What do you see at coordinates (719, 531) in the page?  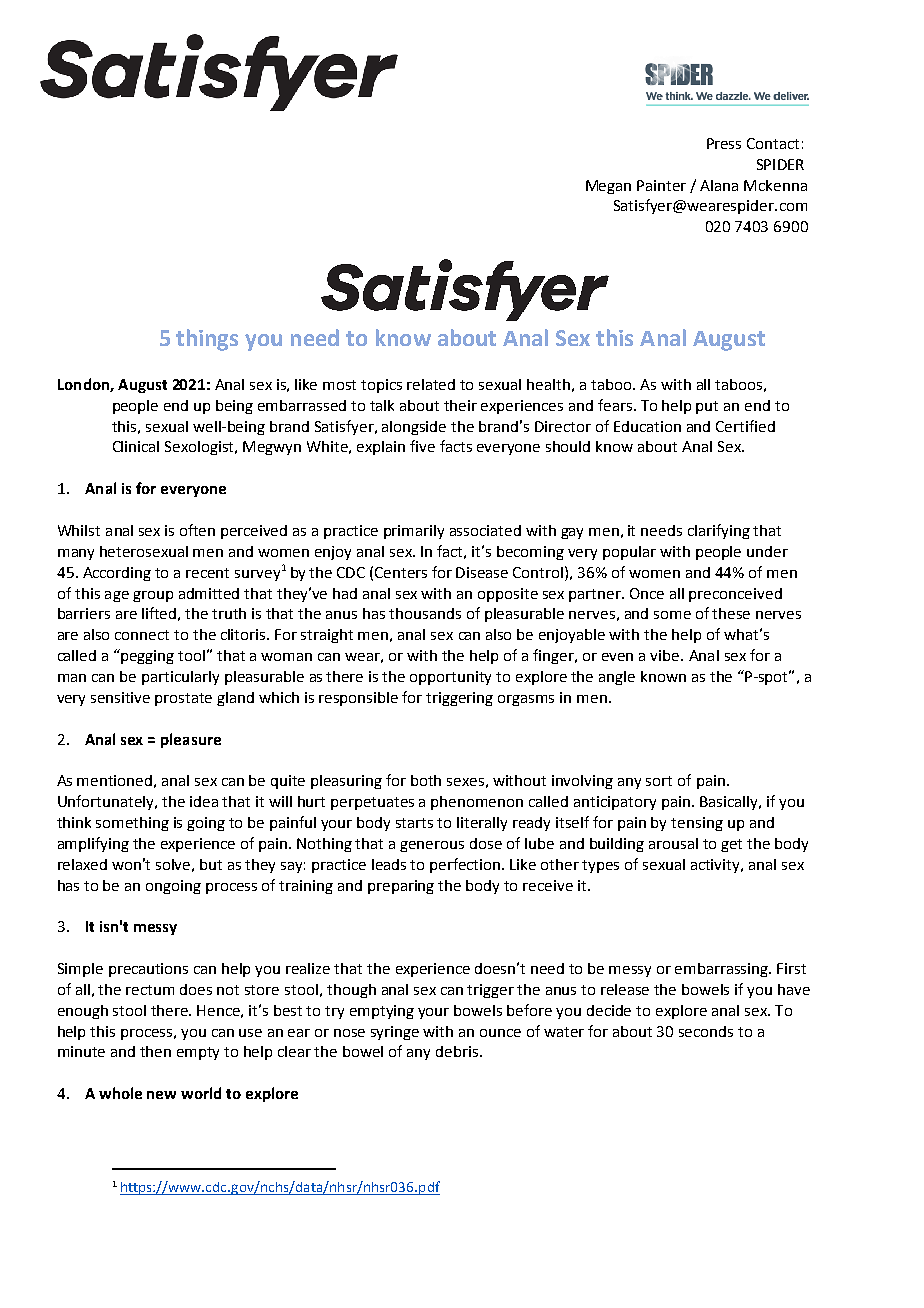 I see `clarifying` at bounding box center [719, 531].
